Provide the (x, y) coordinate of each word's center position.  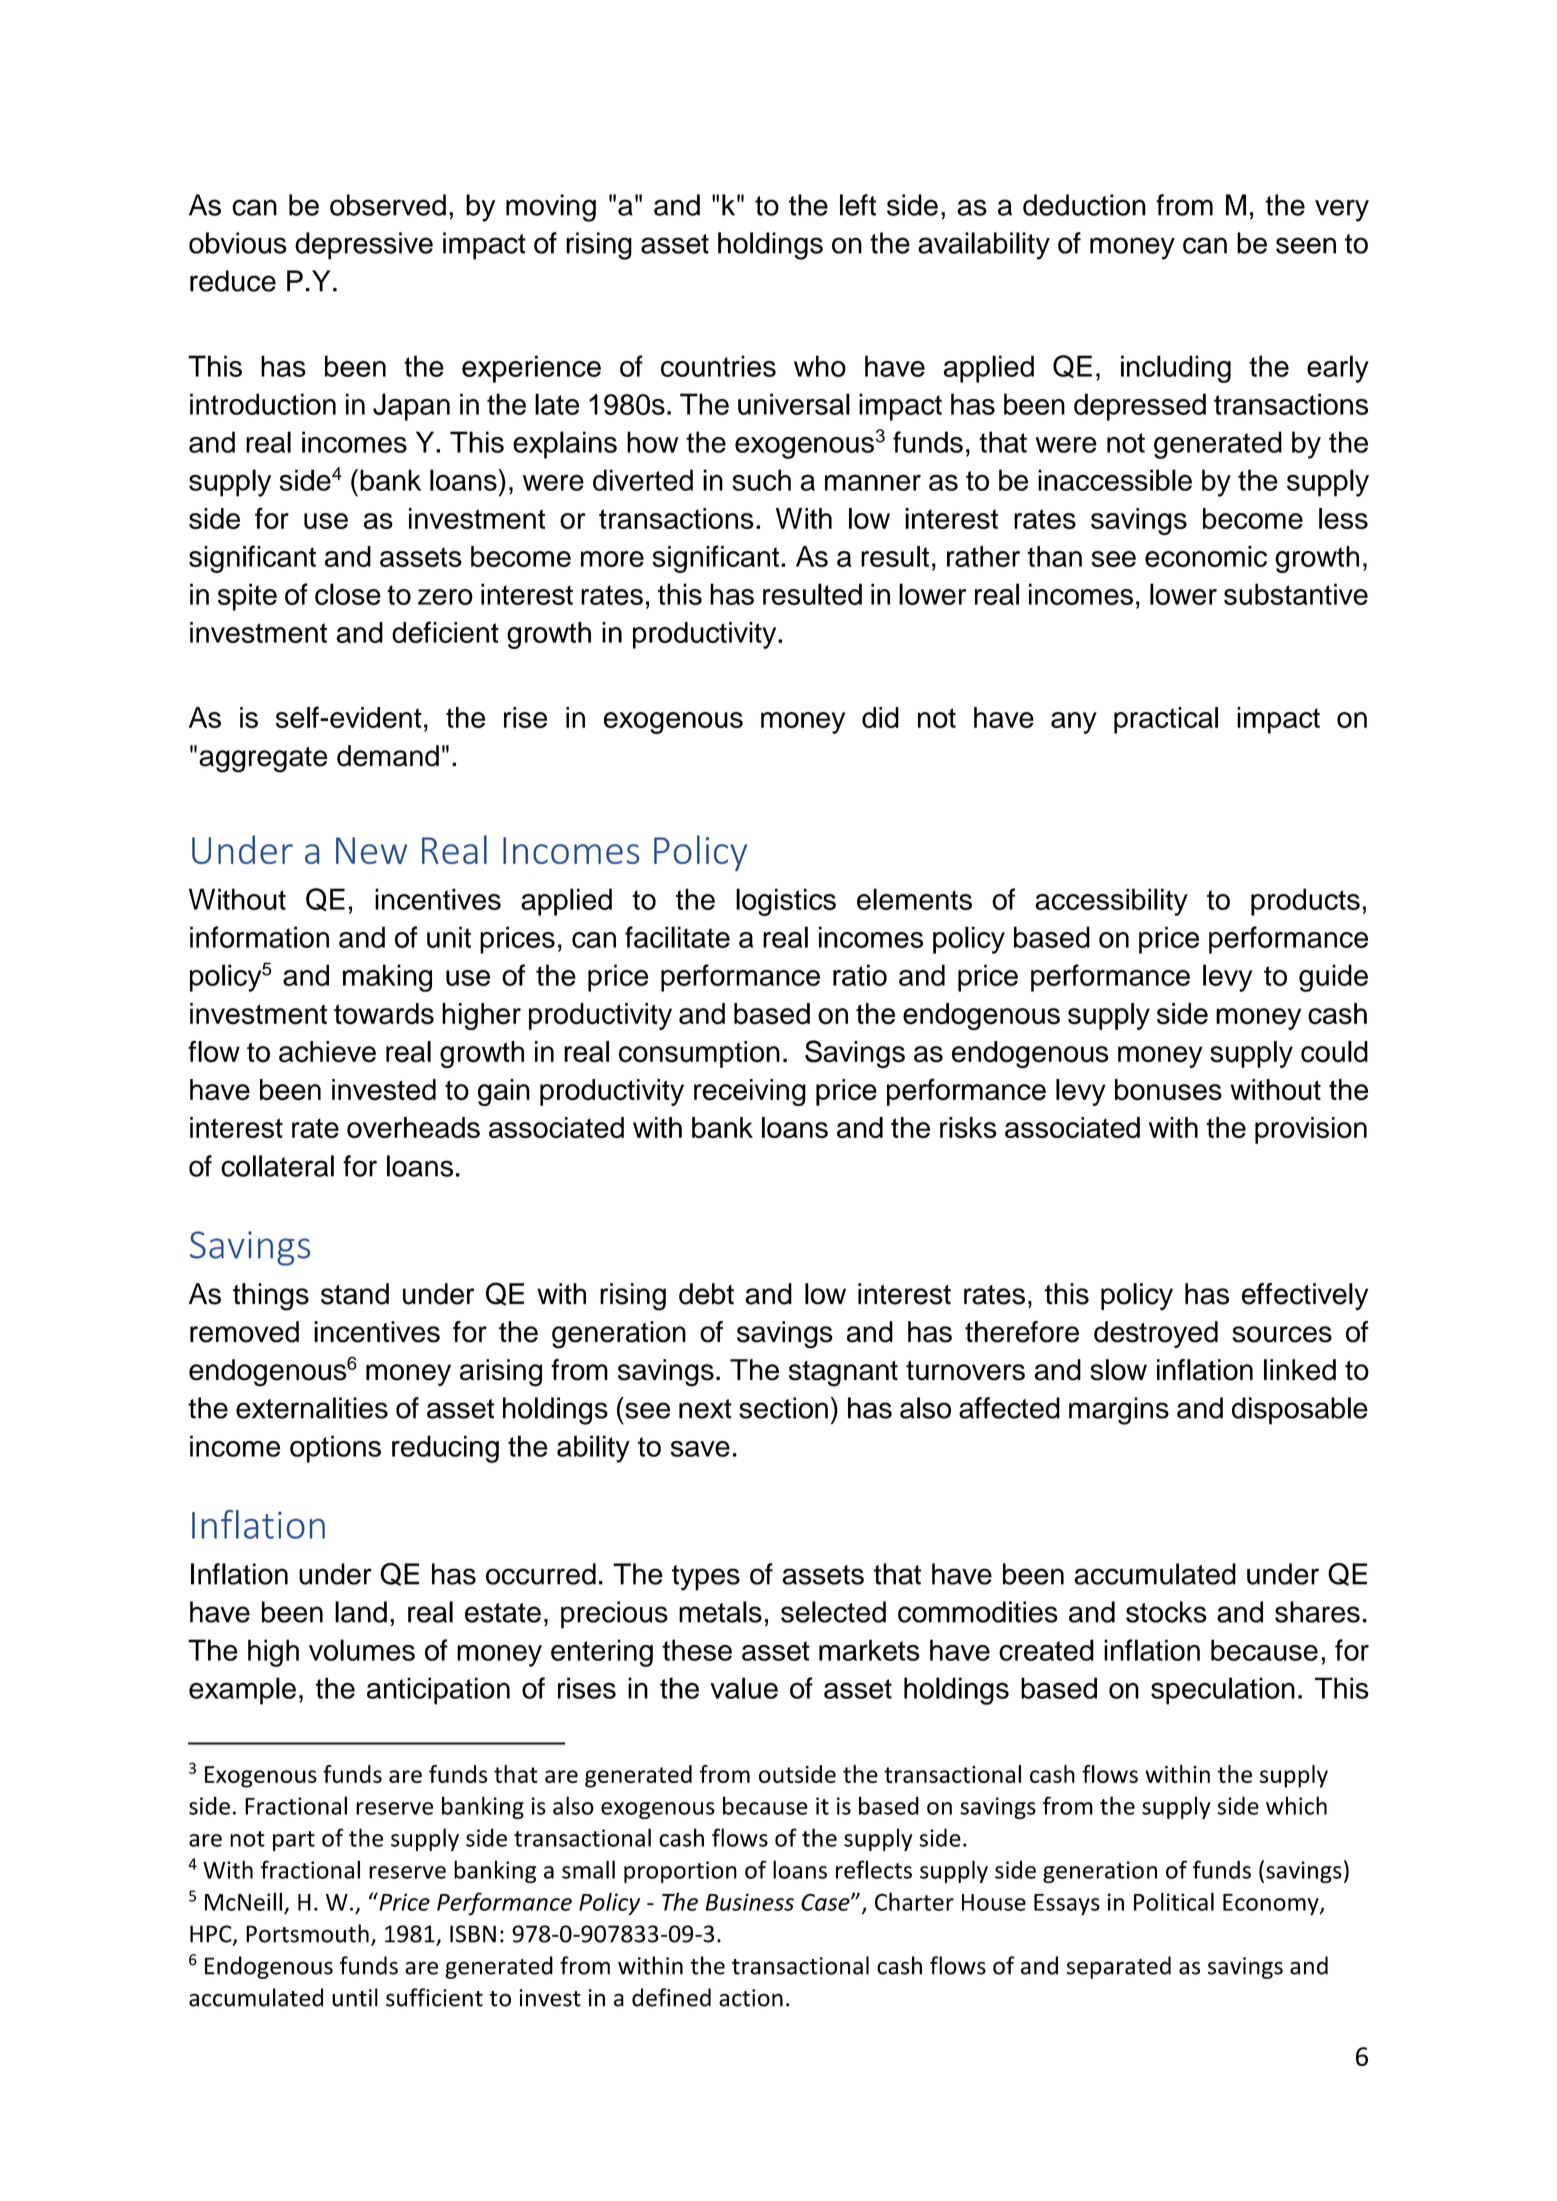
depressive (364, 246)
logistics (786, 902)
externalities (312, 1408)
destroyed (1156, 1334)
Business (749, 1902)
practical (1166, 720)
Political (1174, 1901)
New (371, 850)
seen (1306, 245)
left (858, 205)
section (783, 1408)
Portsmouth (307, 1933)
